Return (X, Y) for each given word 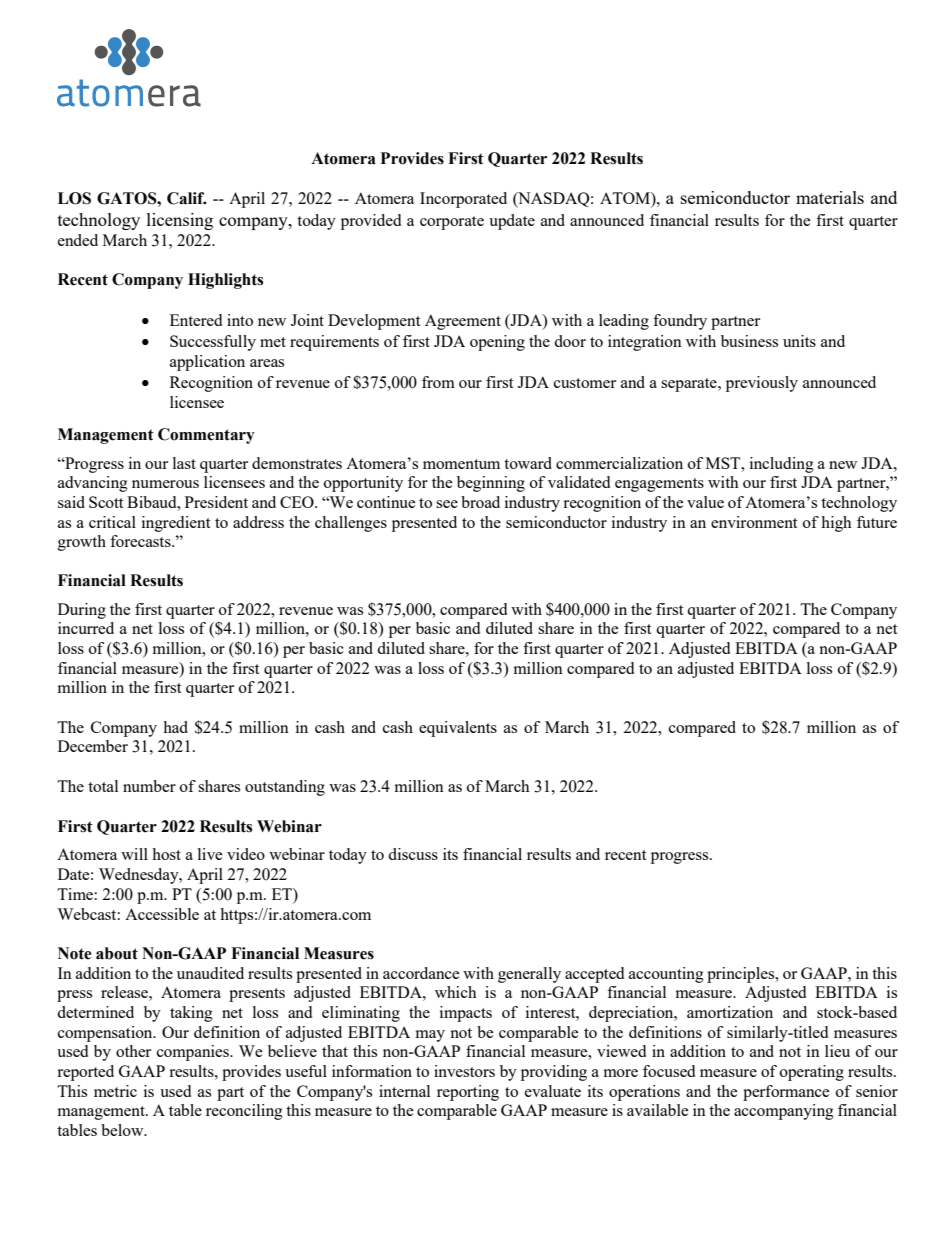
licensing (180, 221)
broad (480, 502)
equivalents (458, 729)
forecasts (141, 541)
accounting (666, 975)
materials (830, 197)
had (175, 727)
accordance (421, 973)
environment (754, 522)
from (438, 382)
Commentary (206, 436)
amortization (730, 1012)
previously (762, 384)
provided (371, 222)
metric (115, 1091)
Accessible (162, 914)
